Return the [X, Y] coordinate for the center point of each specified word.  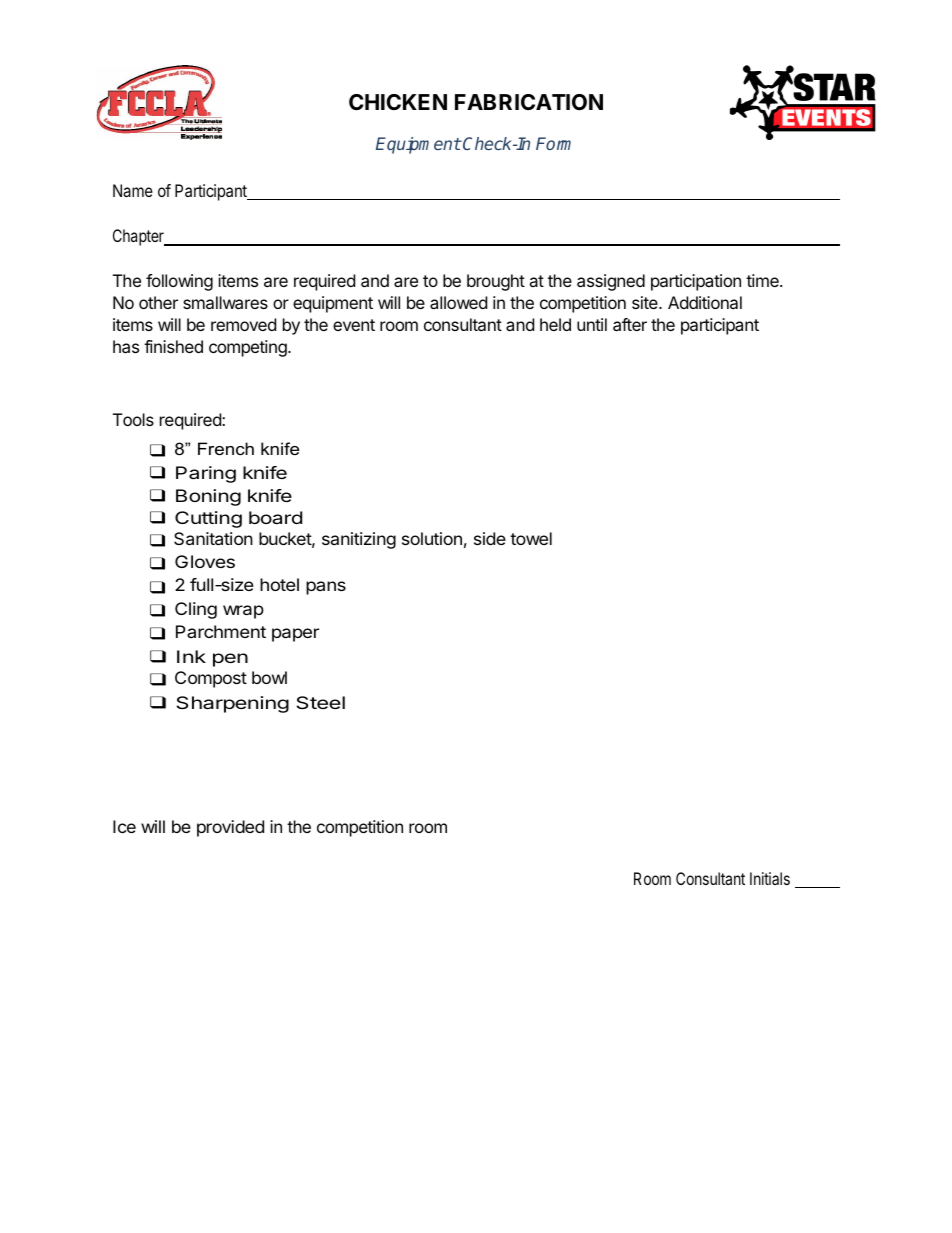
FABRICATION [529, 102]
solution [432, 538]
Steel [320, 702]
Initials [770, 878]
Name [133, 190]
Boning [208, 497]
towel [531, 538]
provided [230, 828]
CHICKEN [398, 102]
